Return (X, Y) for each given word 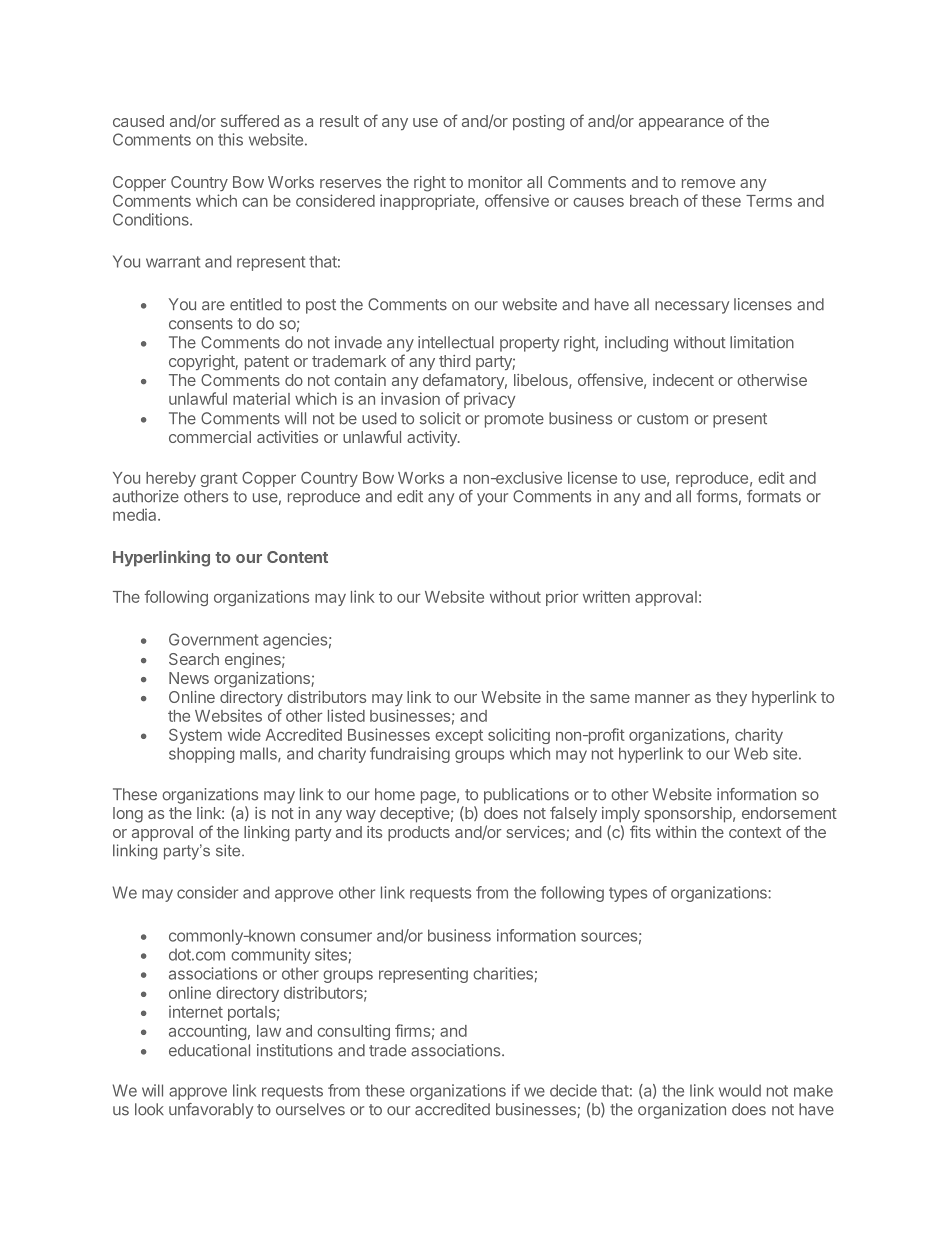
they (731, 698)
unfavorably (211, 1111)
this (230, 139)
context (755, 832)
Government (213, 639)
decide (573, 1090)
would (740, 1090)
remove (708, 183)
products (419, 833)
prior (562, 598)
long (128, 815)
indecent (683, 380)
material (261, 398)
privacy (489, 400)
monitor (495, 182)
